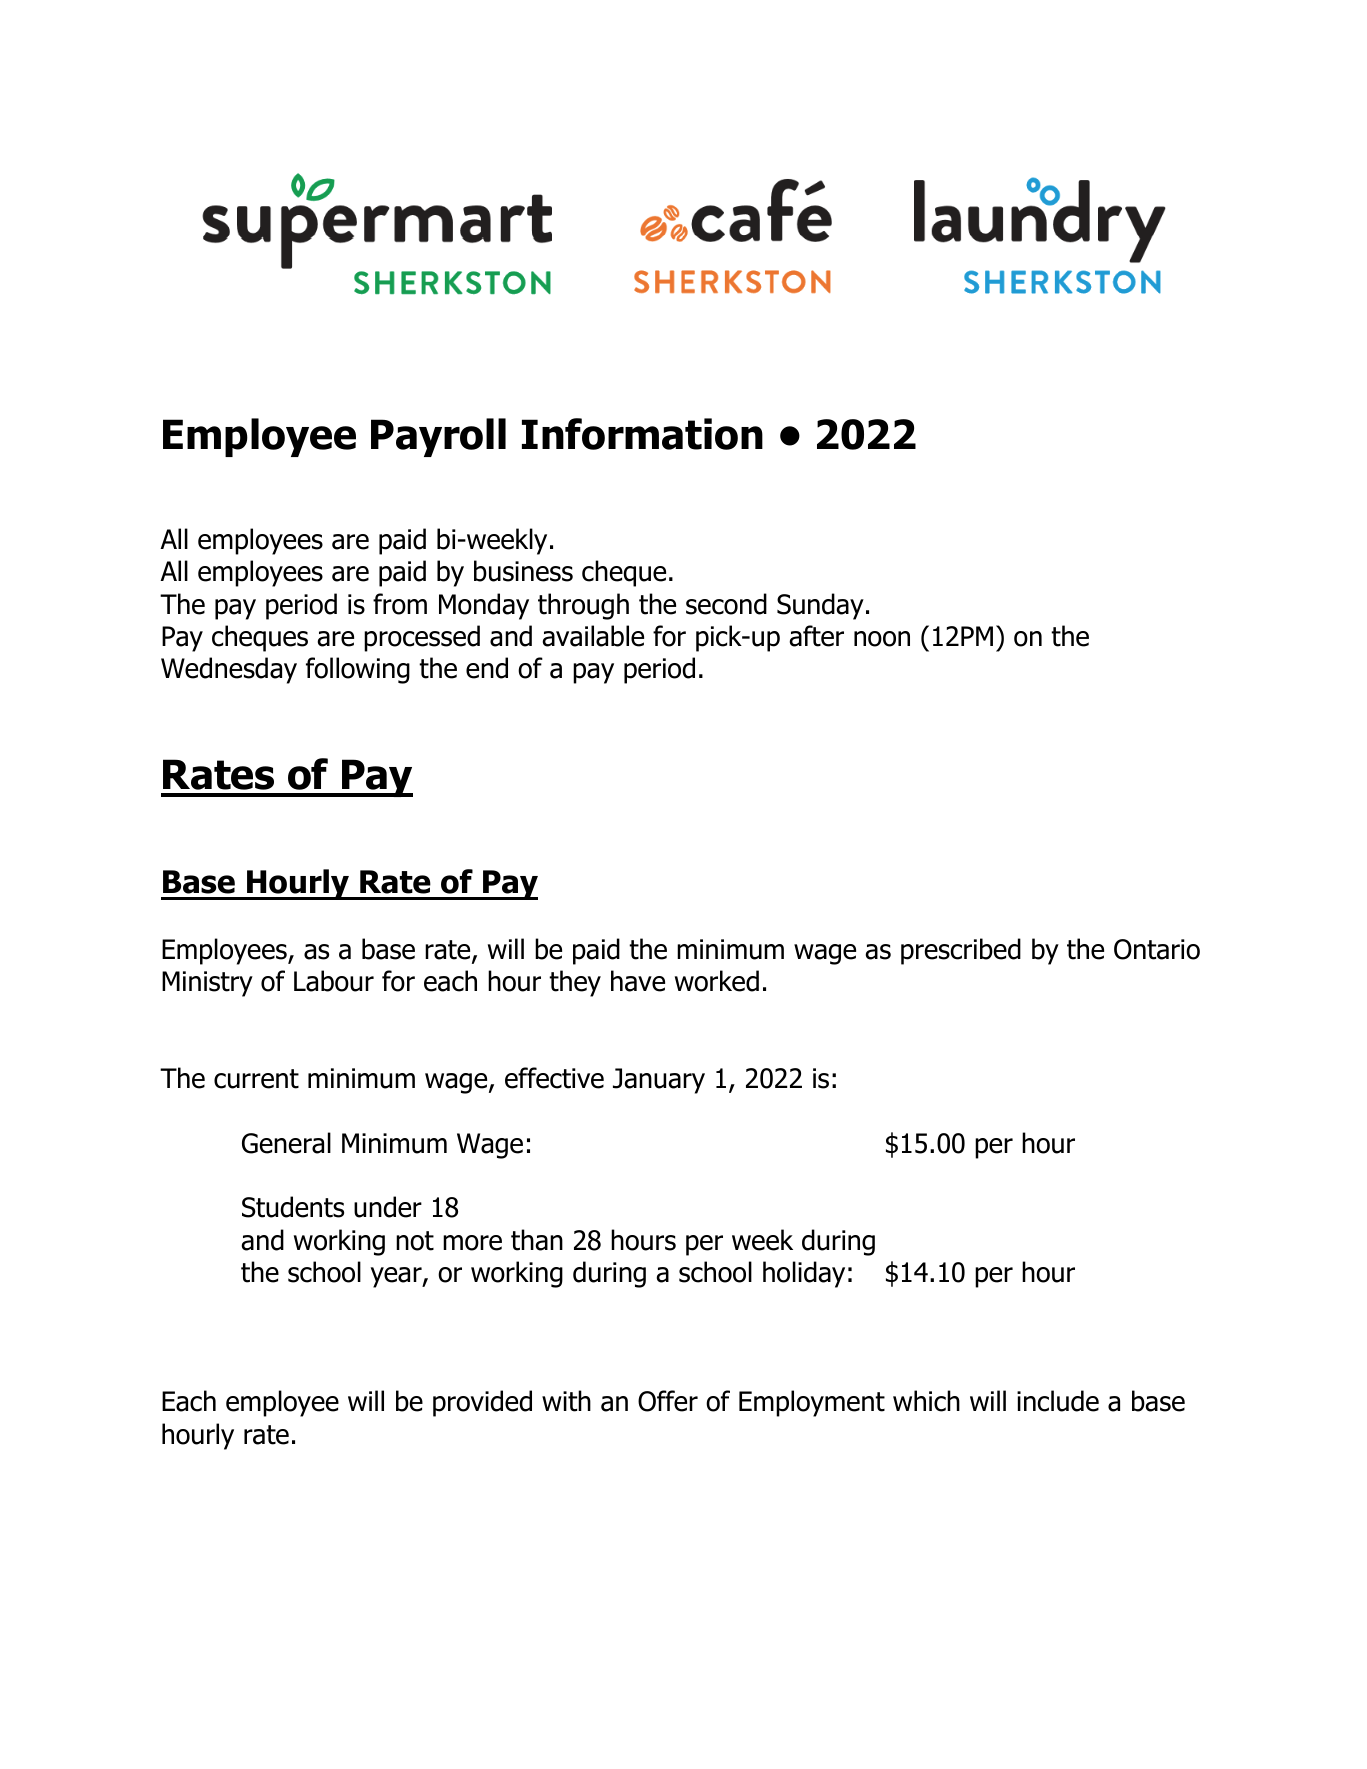 This page has width=1367, height=1769. I want to click on Offer, so click(668, 1401).
